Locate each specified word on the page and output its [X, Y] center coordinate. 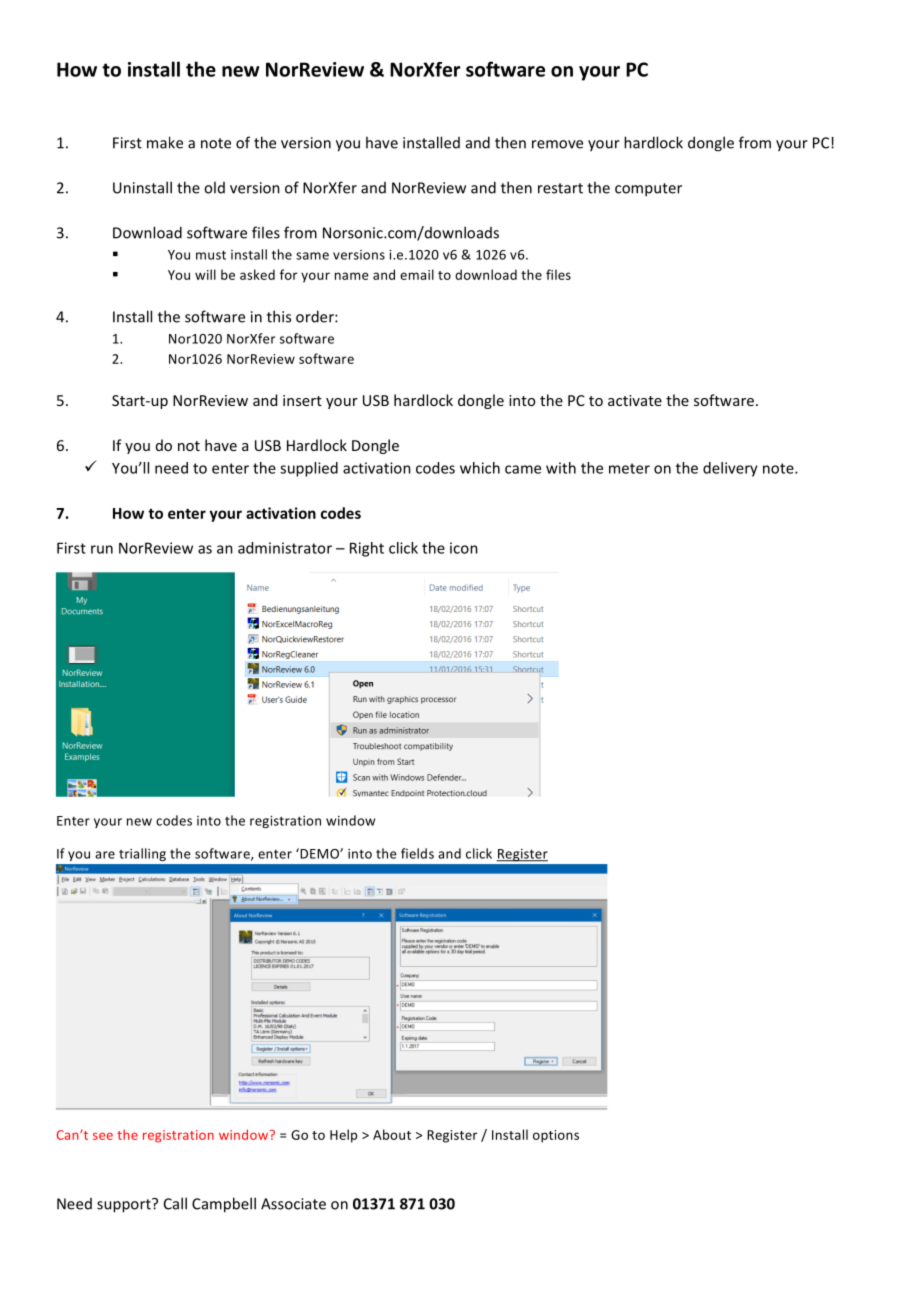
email [417, 274]
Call [175, 1203]
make [165, 142]
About [392, 1134]
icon [464, 548]
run [102, 549]
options [556, 1136]
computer [648, 190]
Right [367, 549]
